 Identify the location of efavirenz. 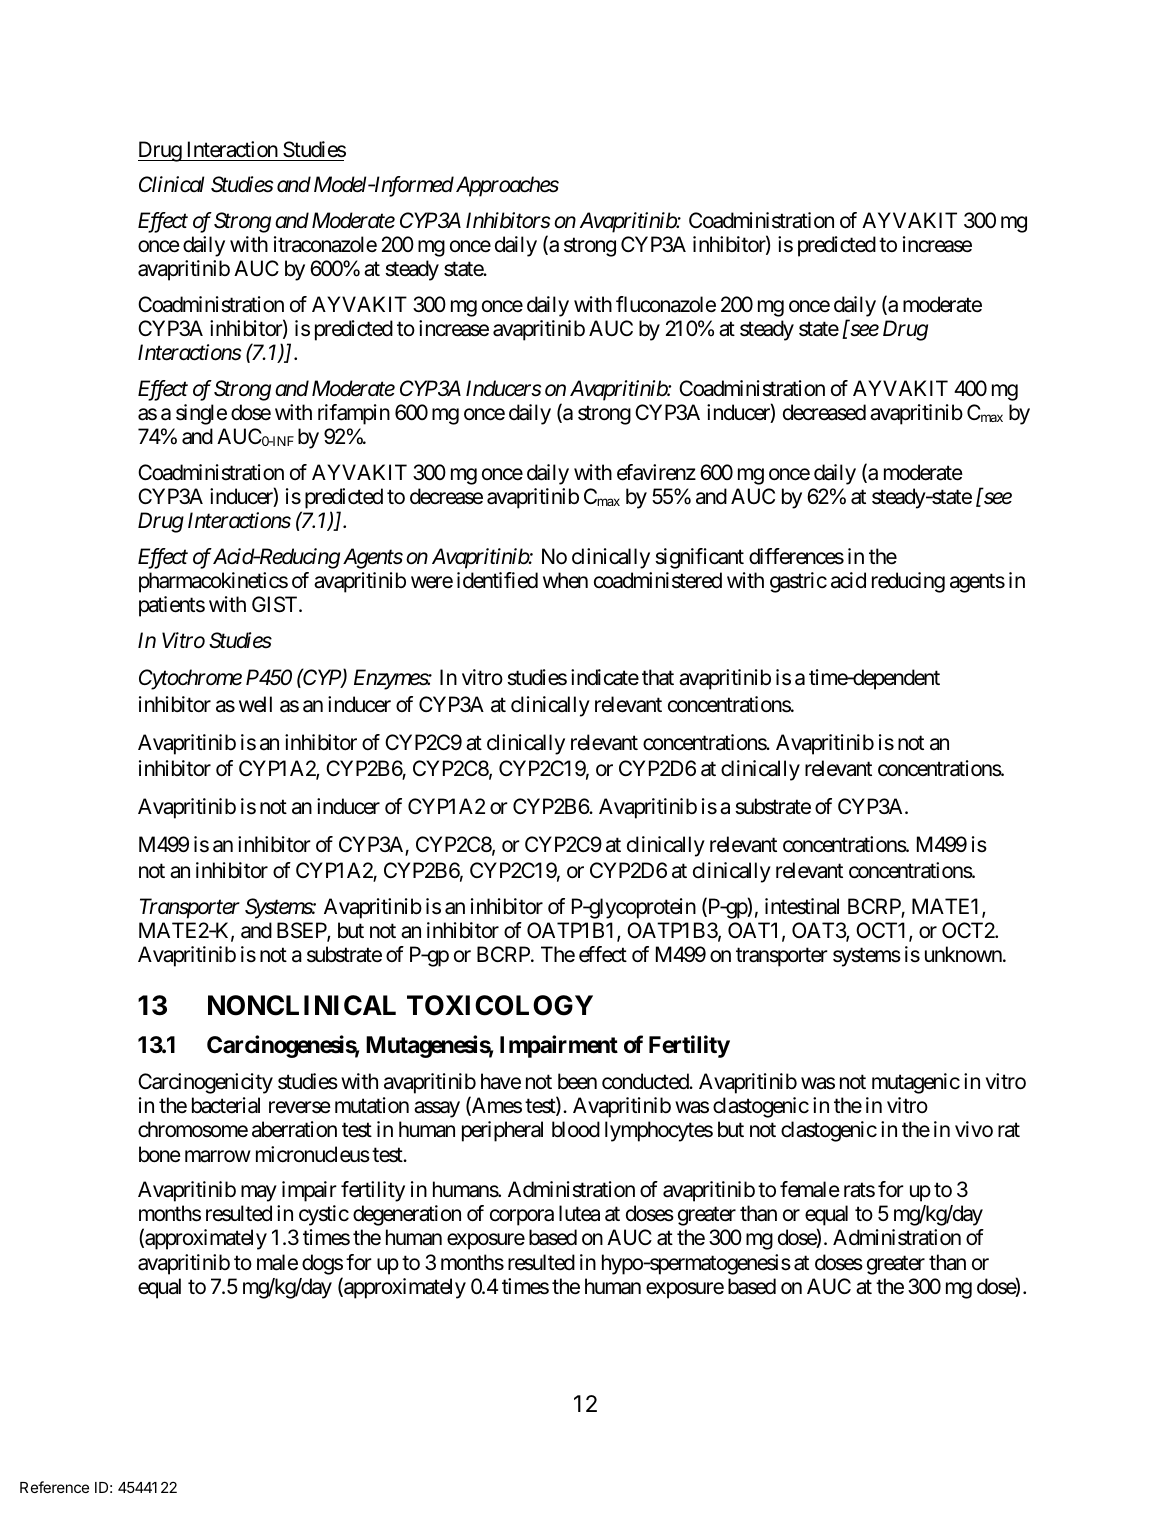
(656, 472).
